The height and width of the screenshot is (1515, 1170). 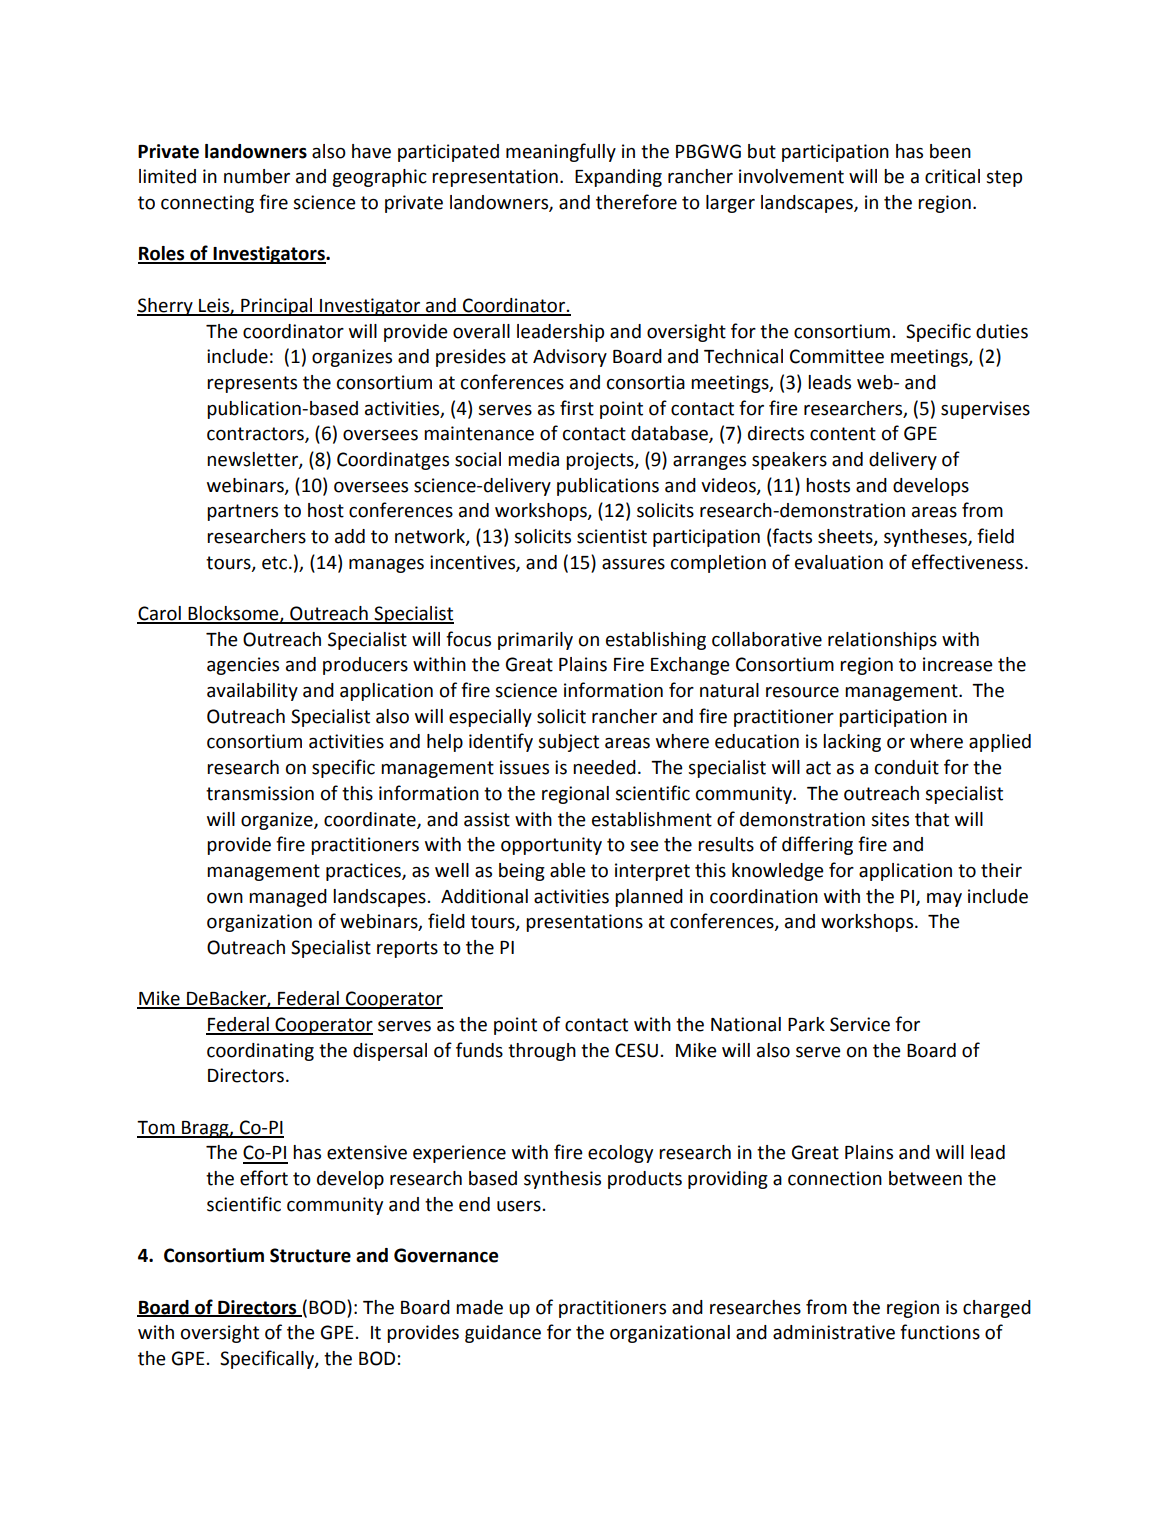 I want to click on critical, so click(x=952, y=176).
